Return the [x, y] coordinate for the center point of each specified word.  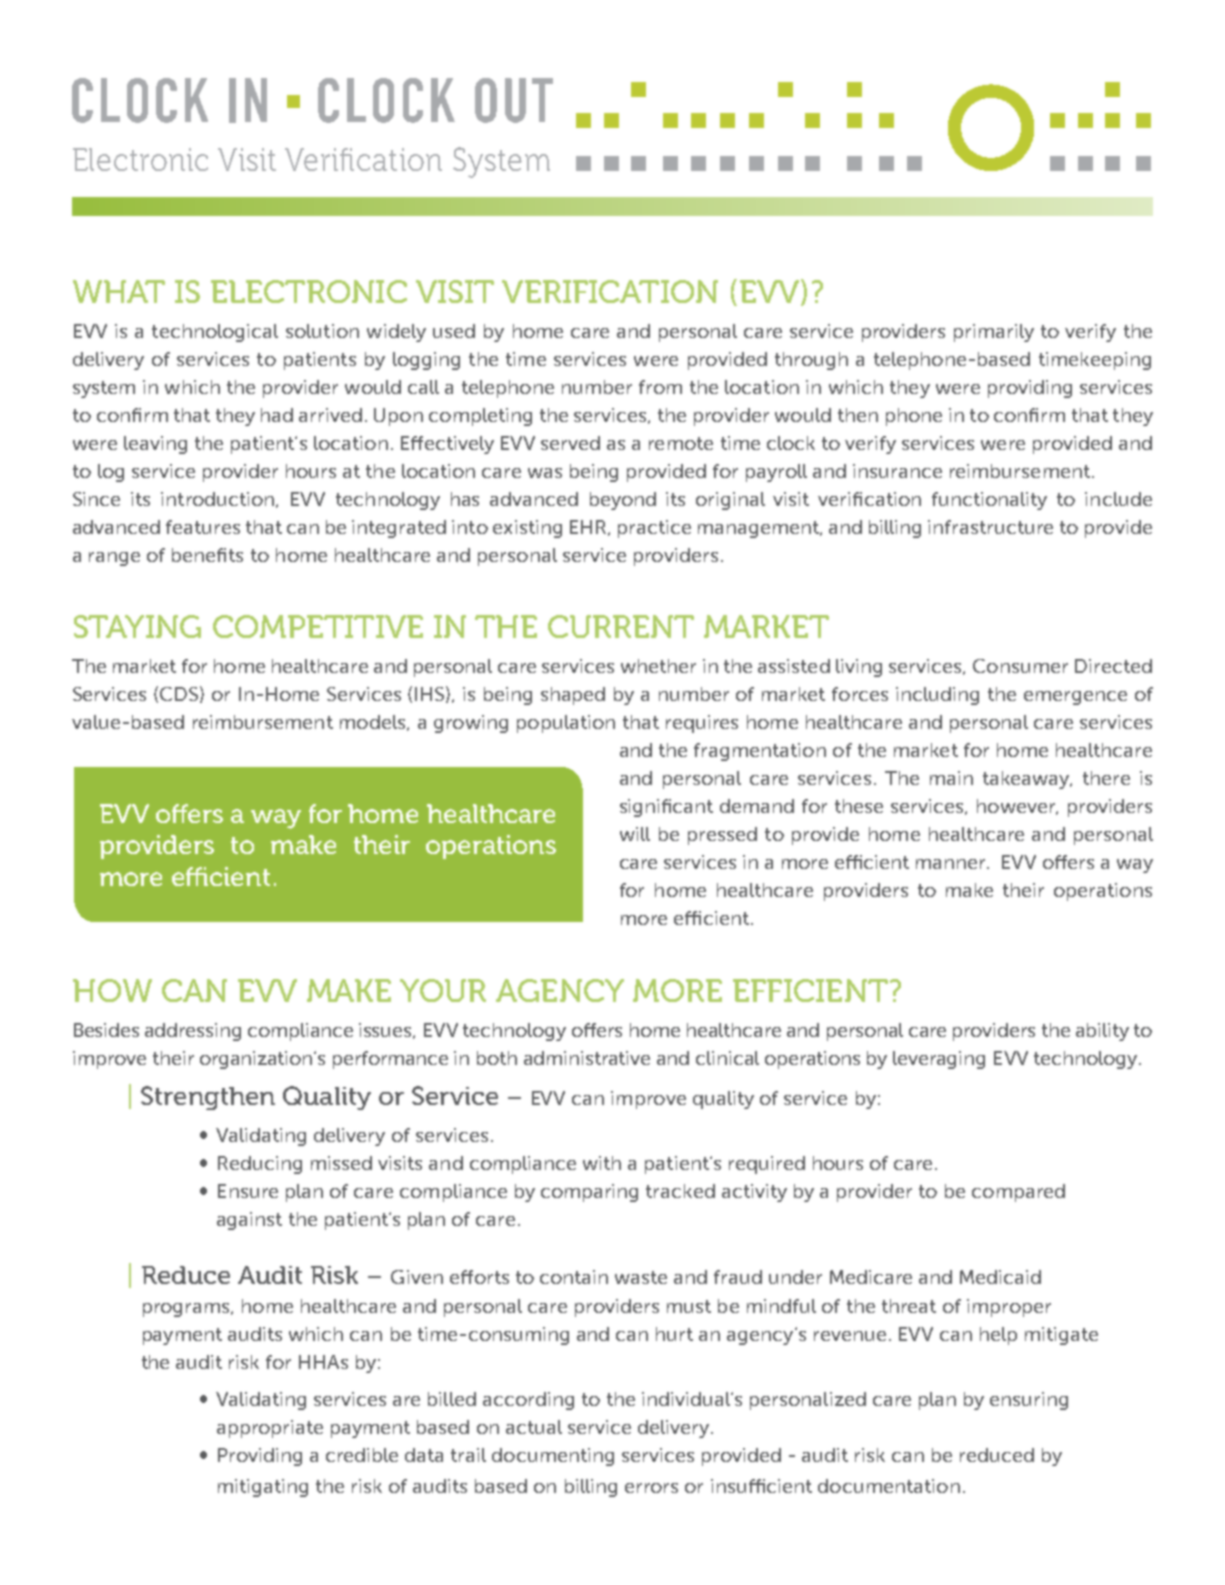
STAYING [137, 626]
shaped [573, 696]
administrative [587, 1058]
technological [215, 333]
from [660, 387]
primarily [994, 333]
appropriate [270, 1429]
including [937, 696]
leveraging [939, 1060]
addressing [193, 1032]
